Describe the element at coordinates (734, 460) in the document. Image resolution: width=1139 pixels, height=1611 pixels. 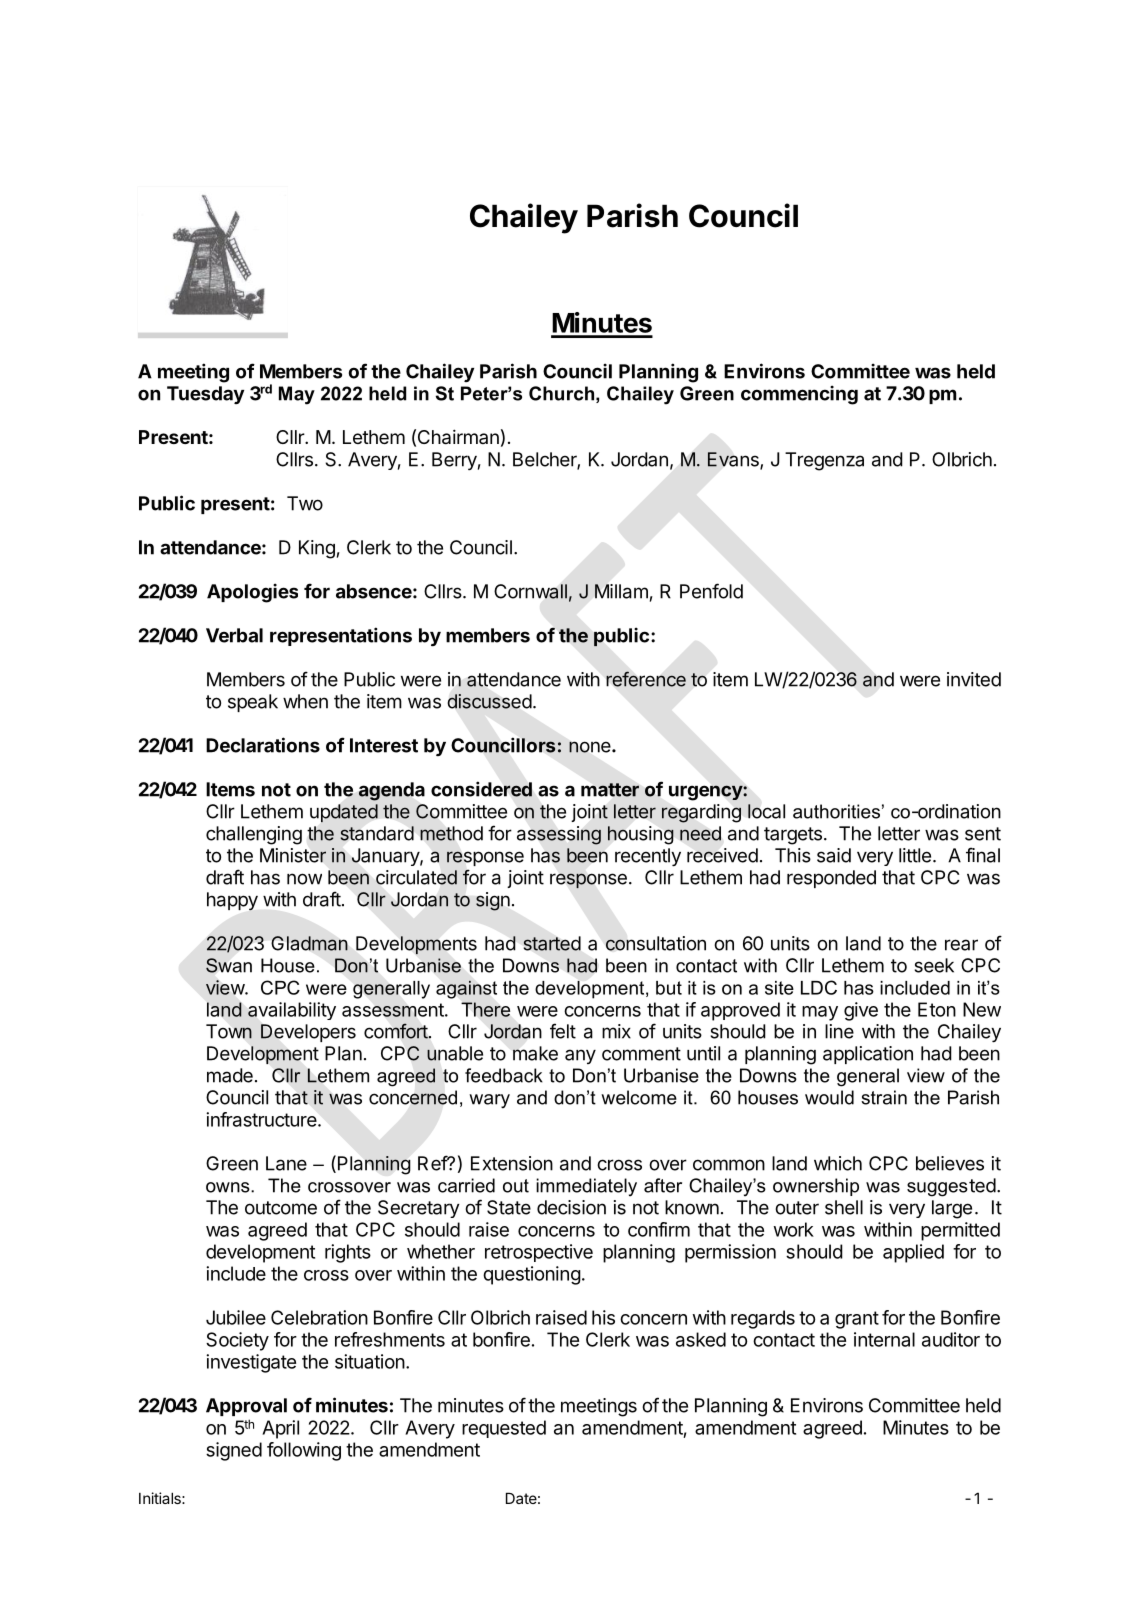
I see `Evans` at that location.
